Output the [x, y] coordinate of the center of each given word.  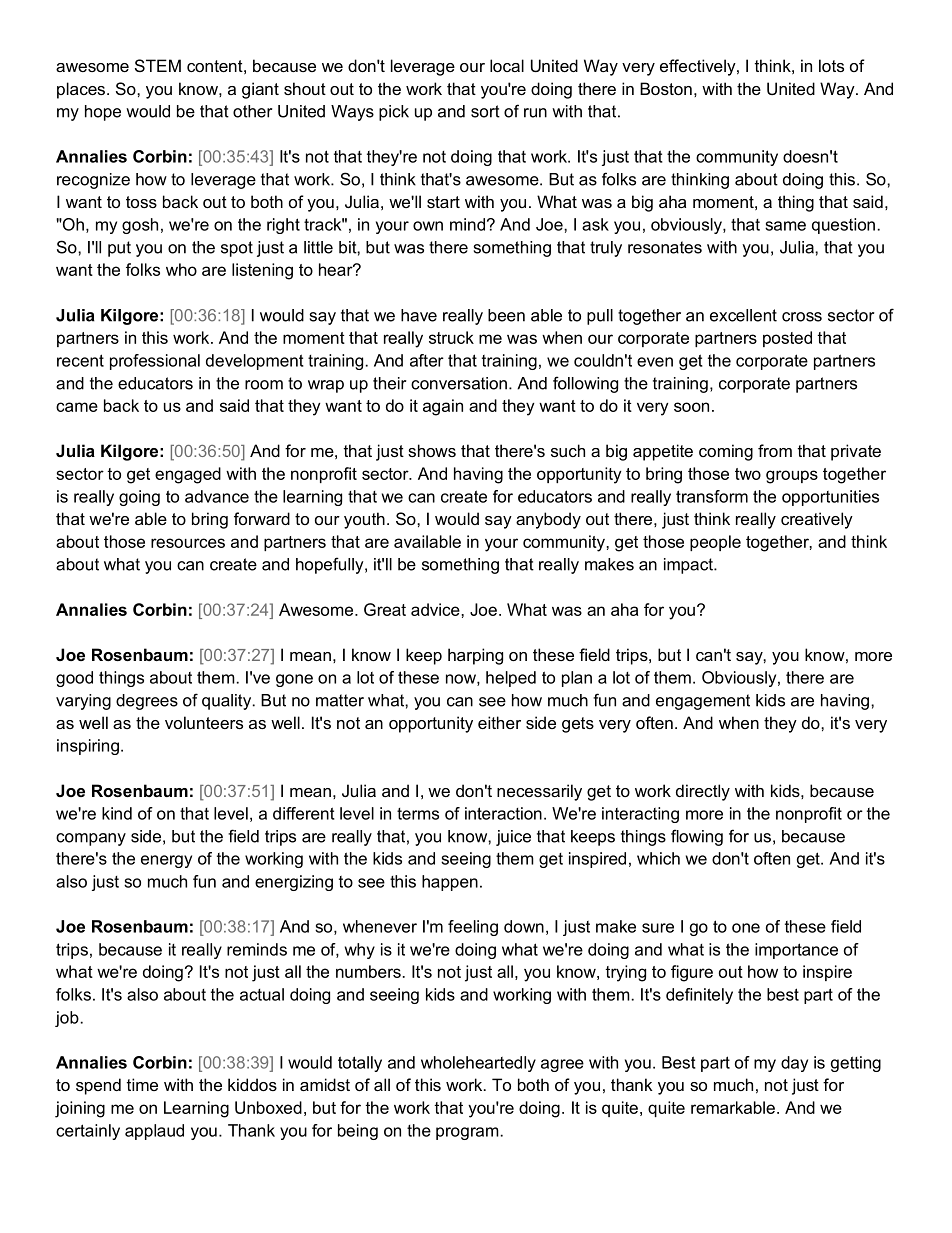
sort [485, 111]
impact [689, 566]
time [142, 1084]
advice [436, 609]
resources [188, 543]
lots [831, 65]
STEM [158, 65]
